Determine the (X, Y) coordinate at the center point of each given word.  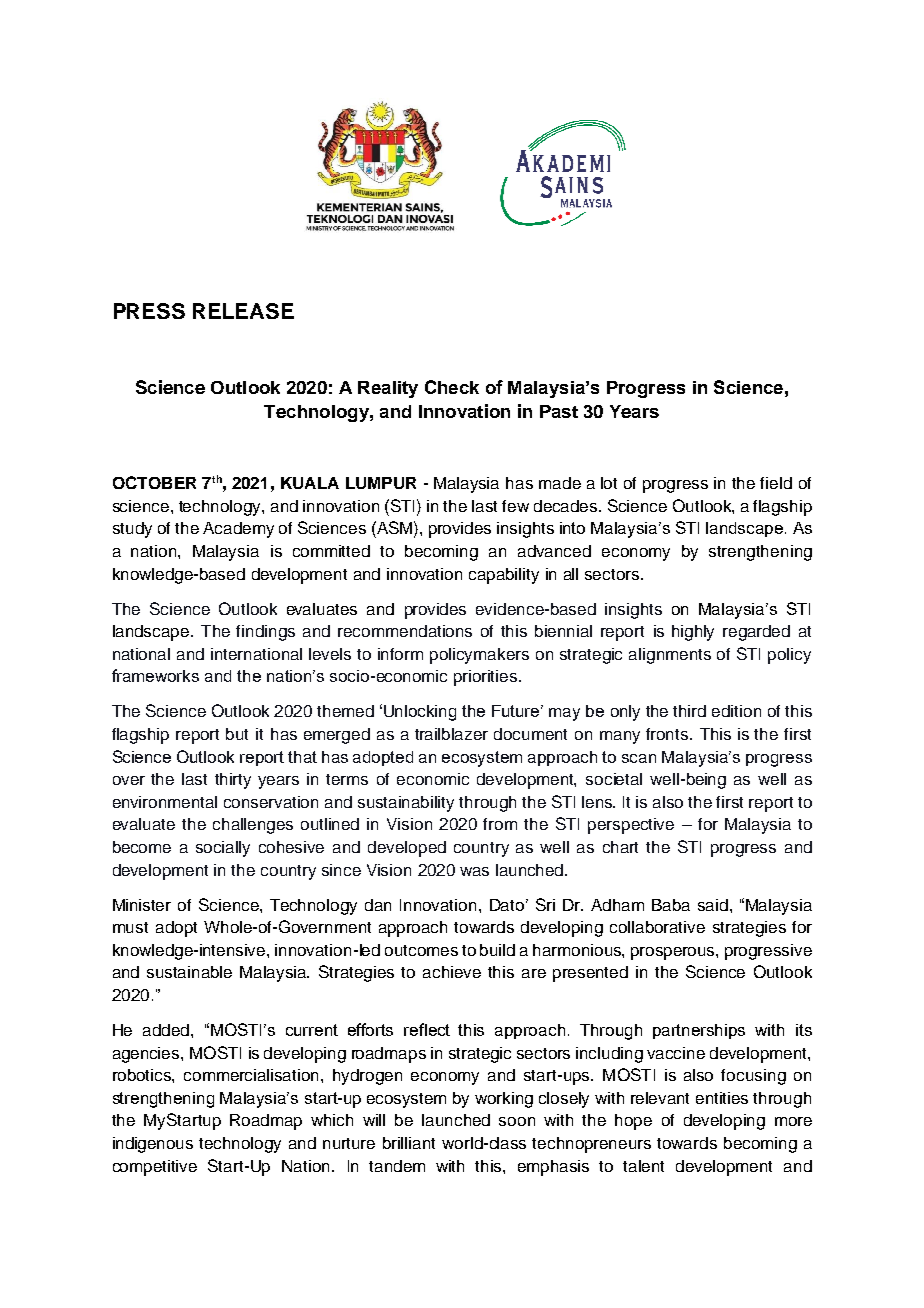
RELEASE (243, 311)
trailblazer (451, 734)
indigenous (153, 1145)
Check (452, 387)
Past (559, 411)
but (237, 734)
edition (736, 711)
